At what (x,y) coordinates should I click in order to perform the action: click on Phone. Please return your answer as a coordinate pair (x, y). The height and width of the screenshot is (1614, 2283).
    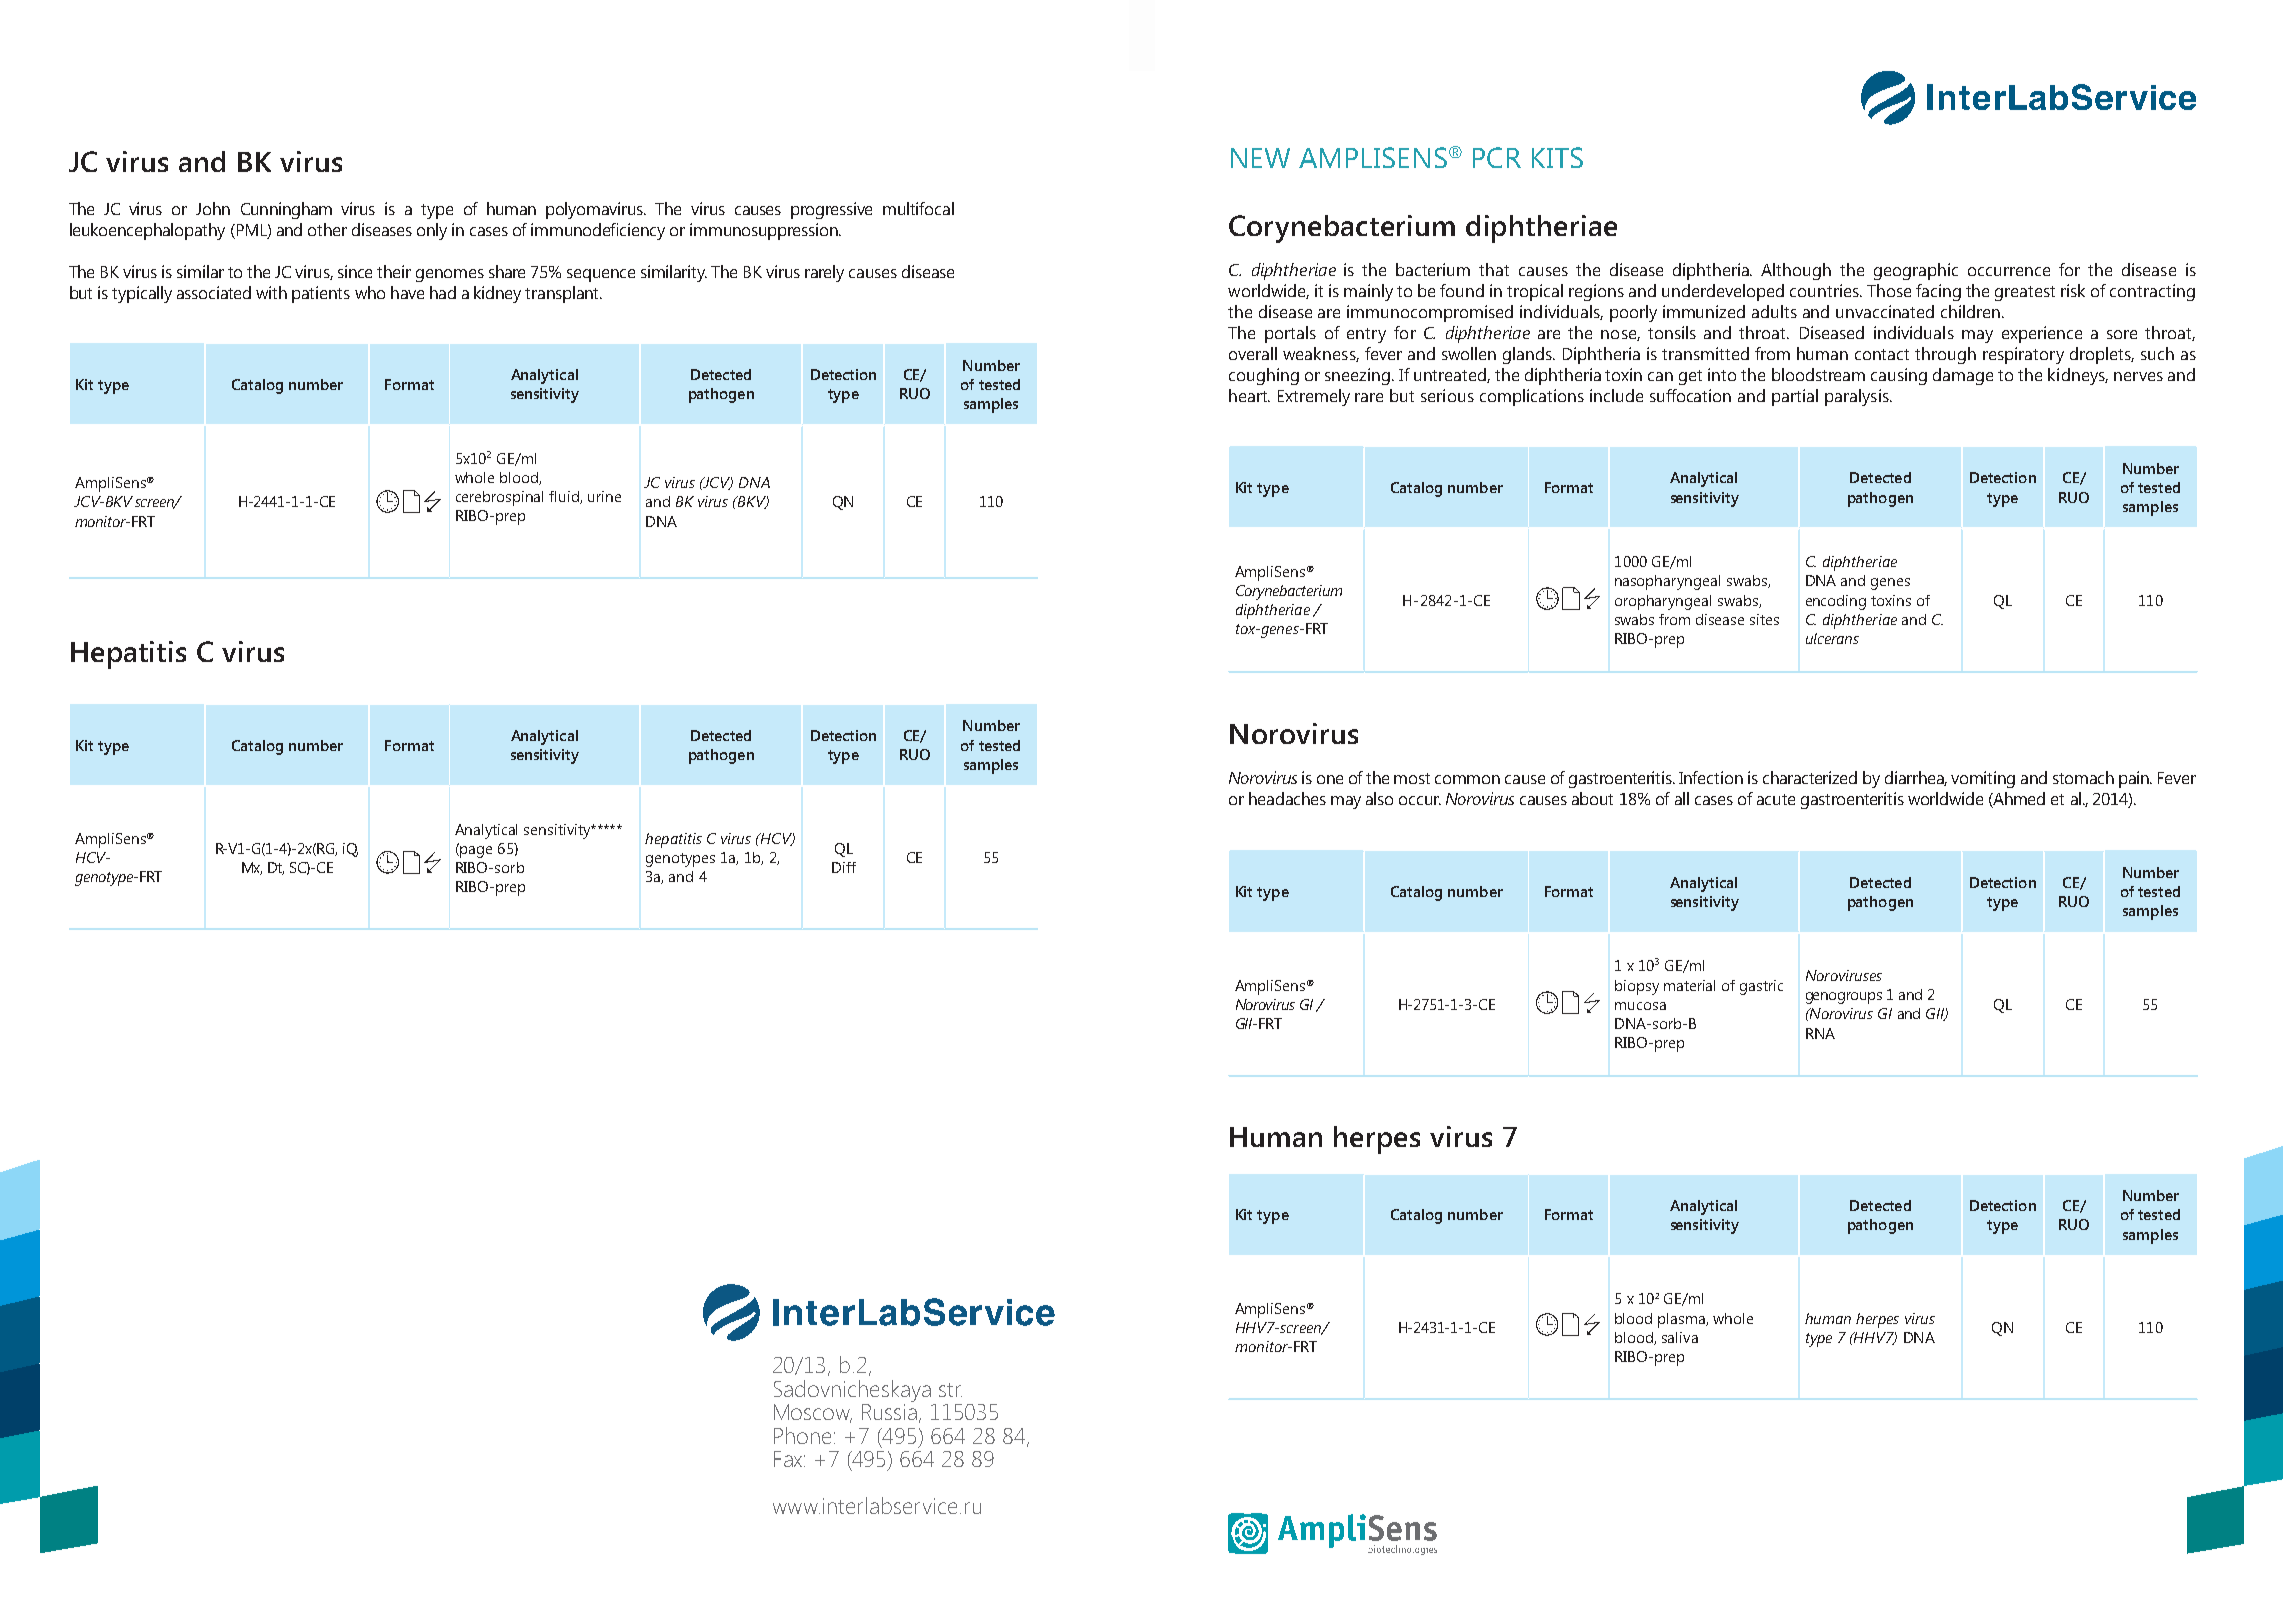
    Looking at the image, I should click on (802, 1435).
